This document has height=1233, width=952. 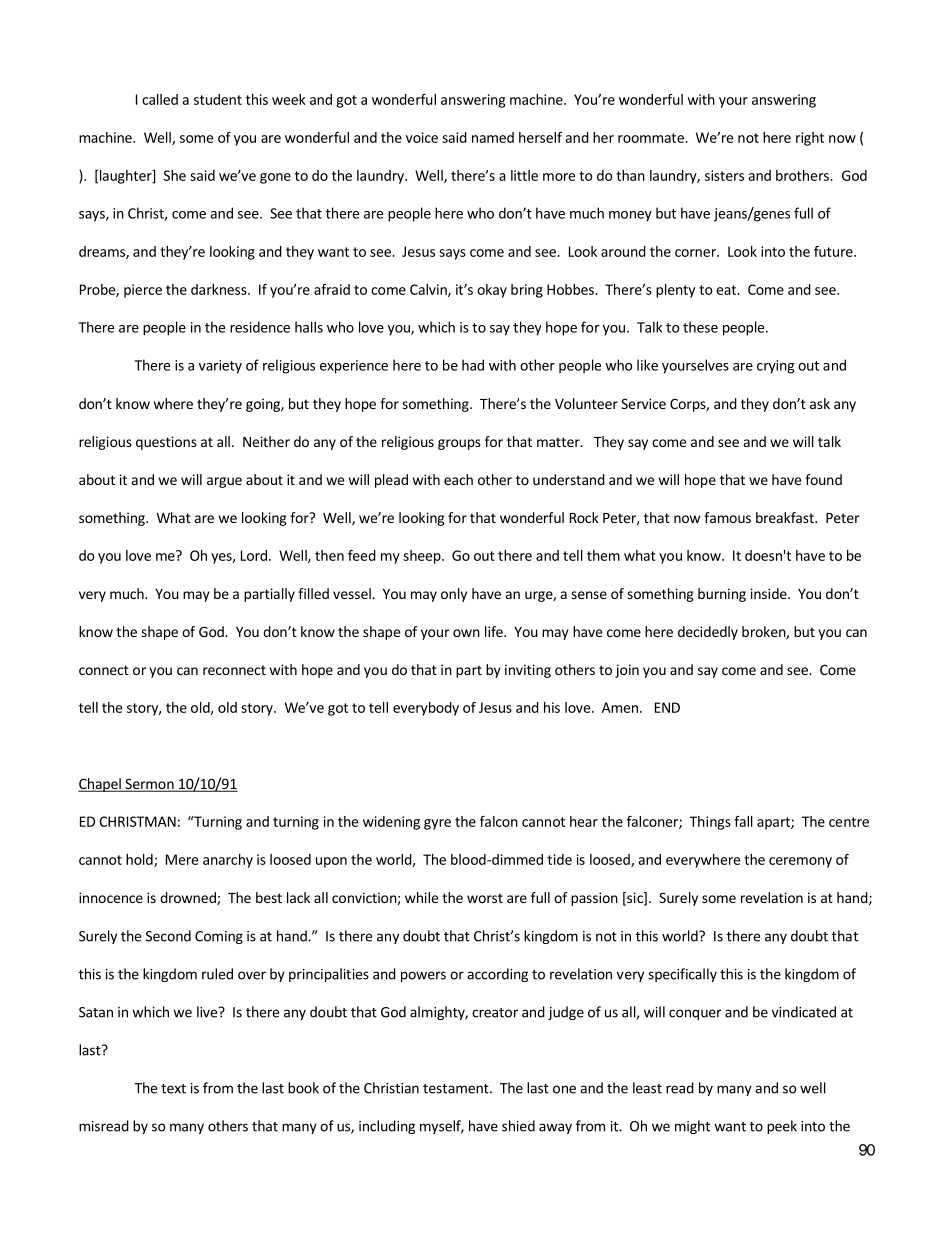 What do you see at coordinates (810, 139) in the document?
I see `right` at bounding box center [810, 139].
